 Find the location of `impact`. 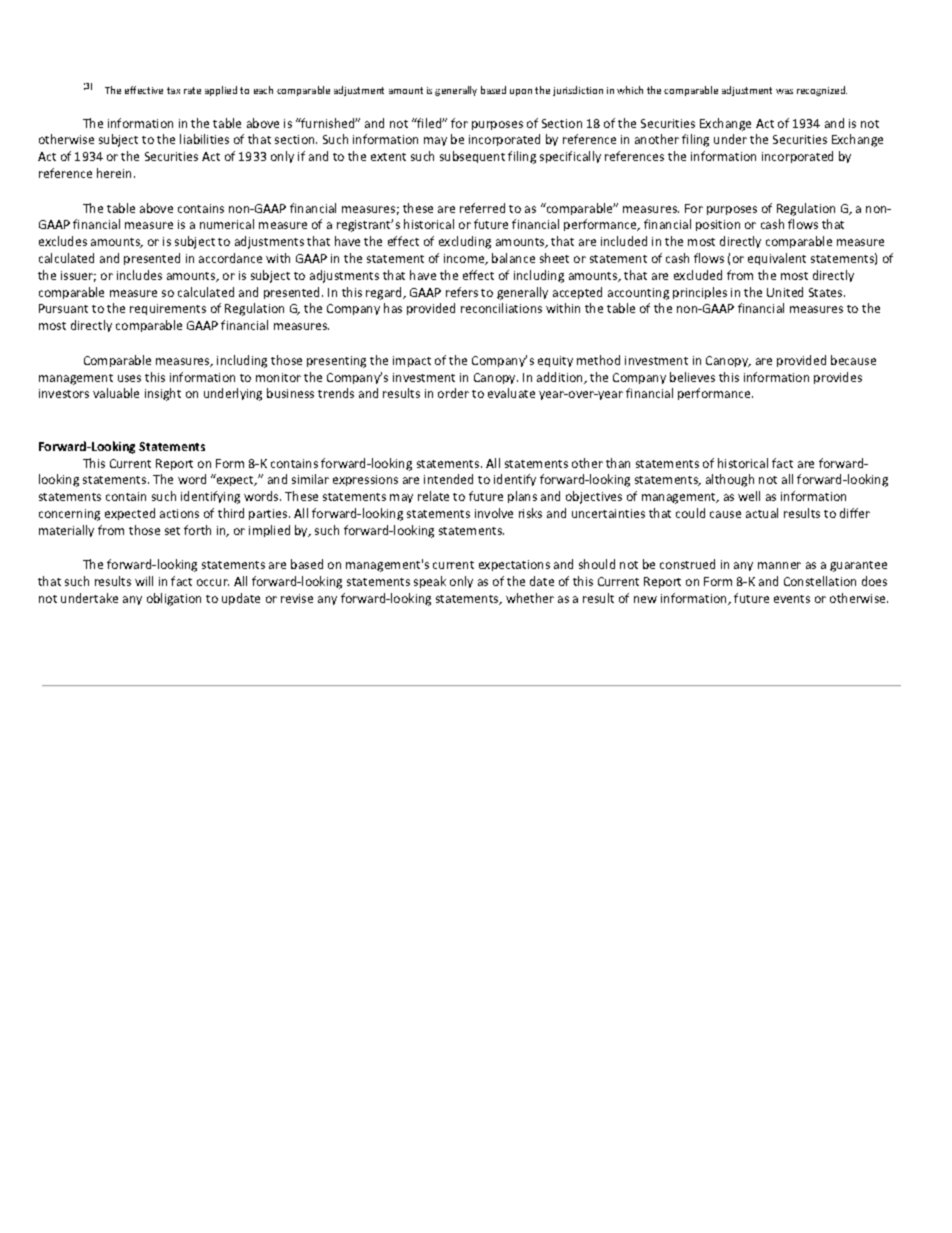

impact is located at coordinates (412, 361).
